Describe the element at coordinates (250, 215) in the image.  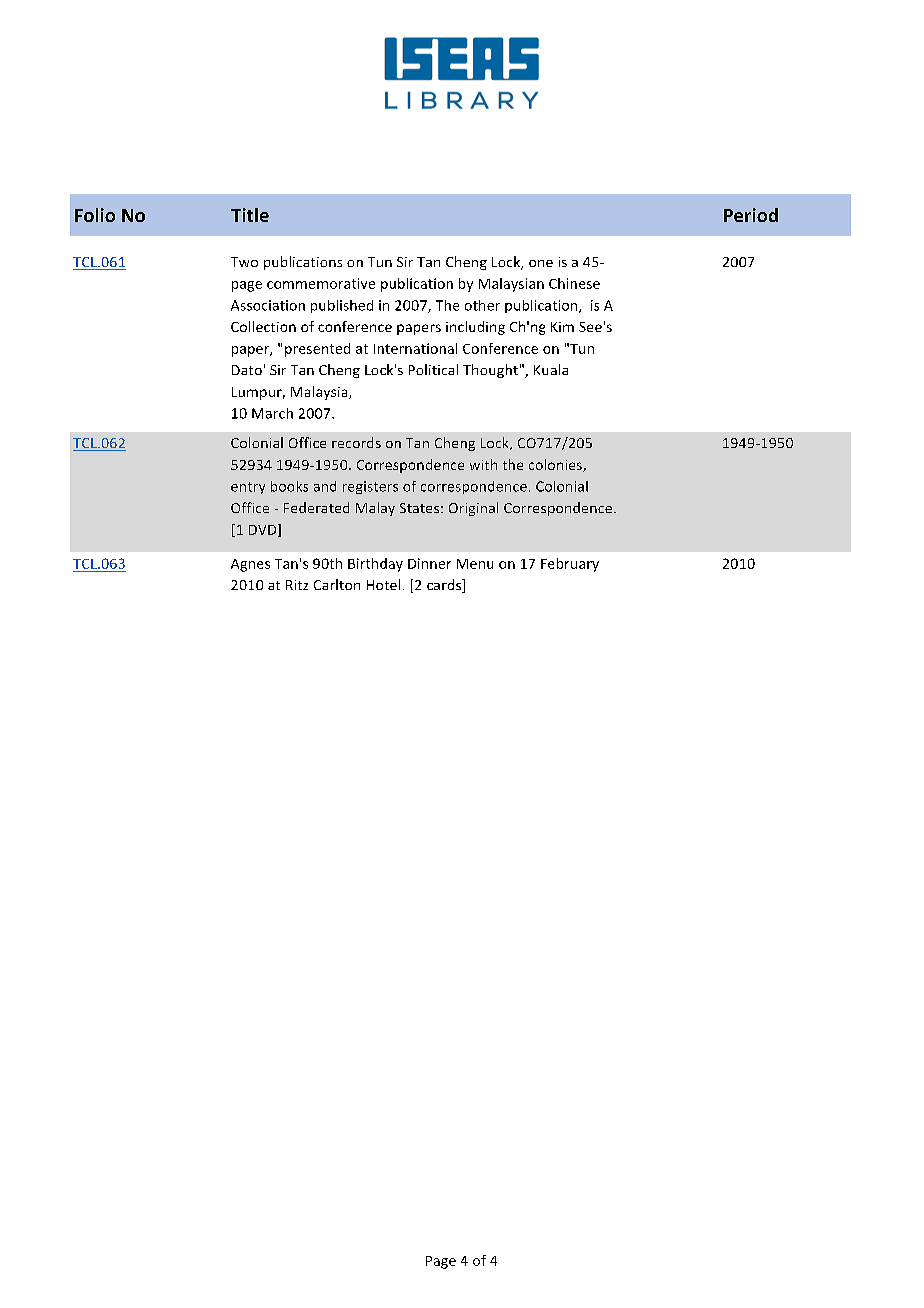
I see `Title` at that location.
